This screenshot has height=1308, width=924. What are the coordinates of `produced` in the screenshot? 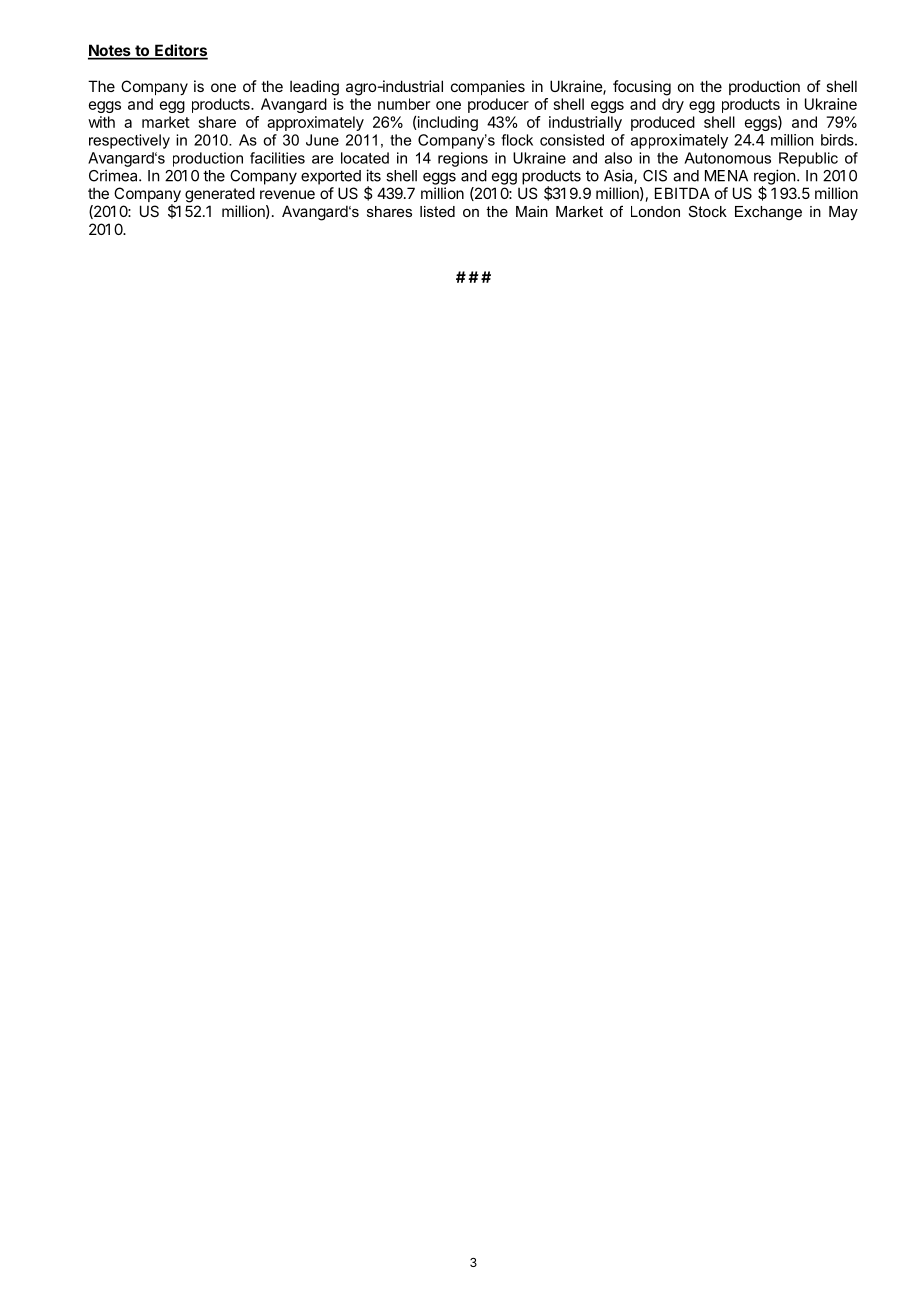 It's located at (663, 123).
